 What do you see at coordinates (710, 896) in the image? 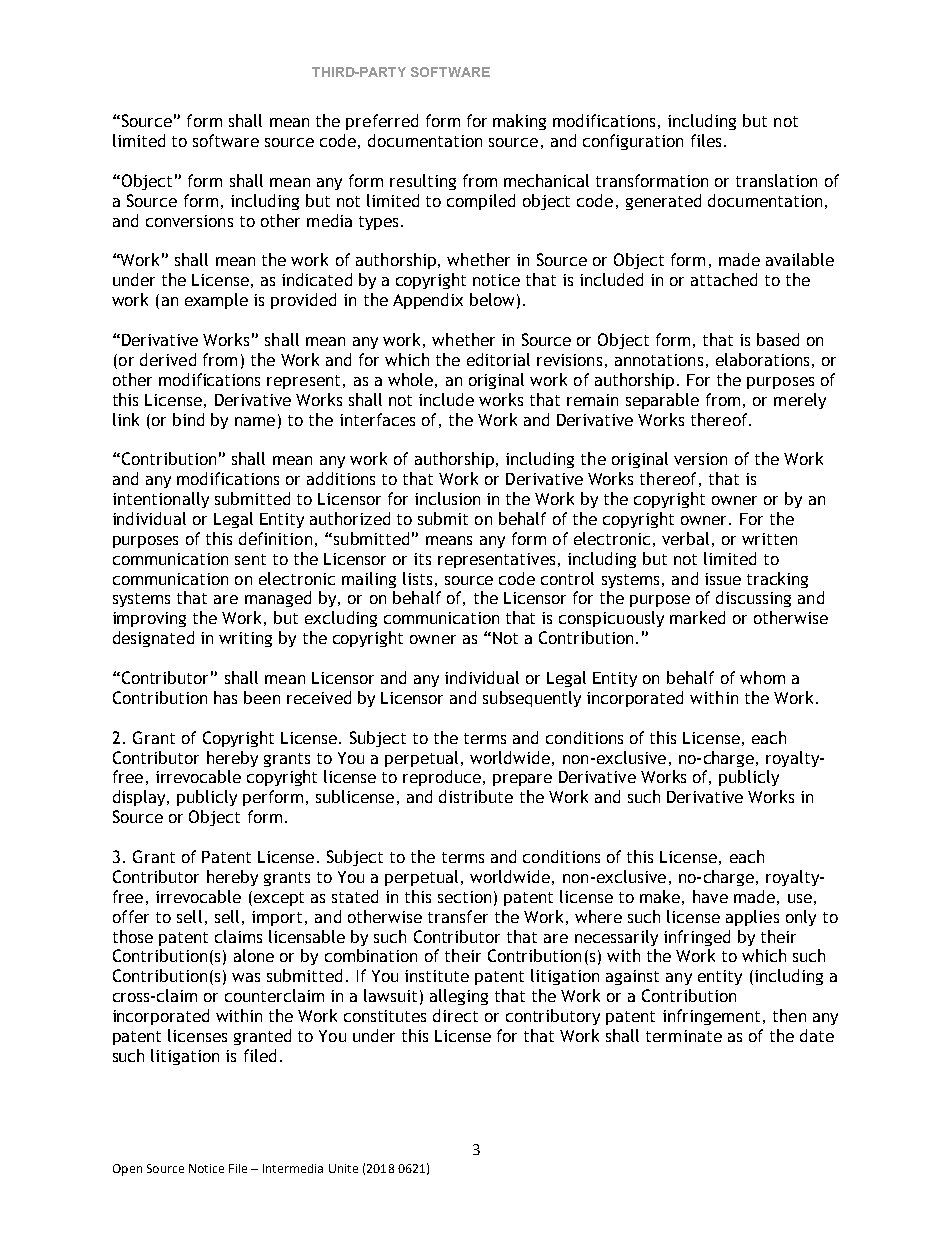
I see `have` at bounding box center [710, 896].
